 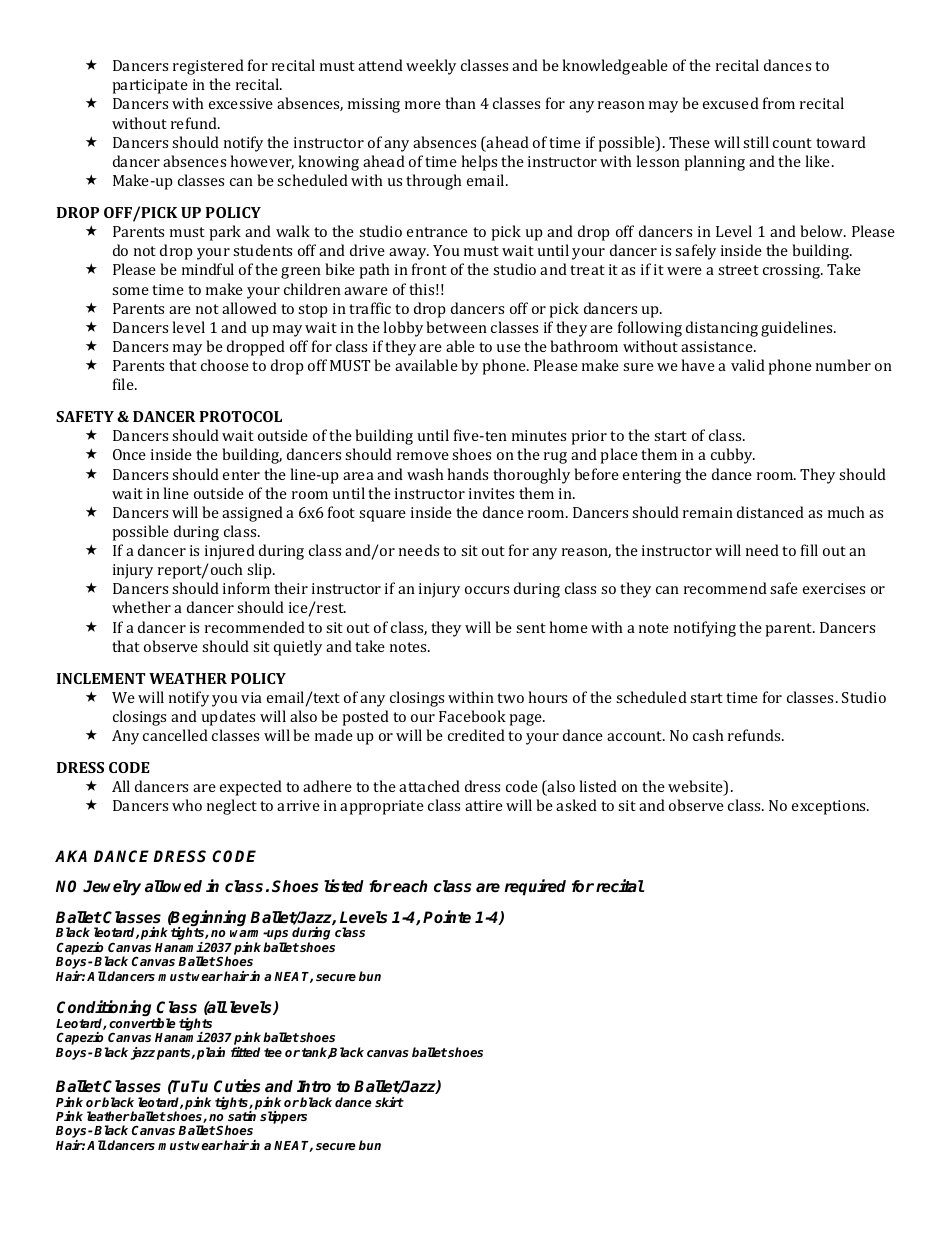 What do you see at coordinates (476, 735) in the page?
I see `credited` at bounding box center [476, 735].
